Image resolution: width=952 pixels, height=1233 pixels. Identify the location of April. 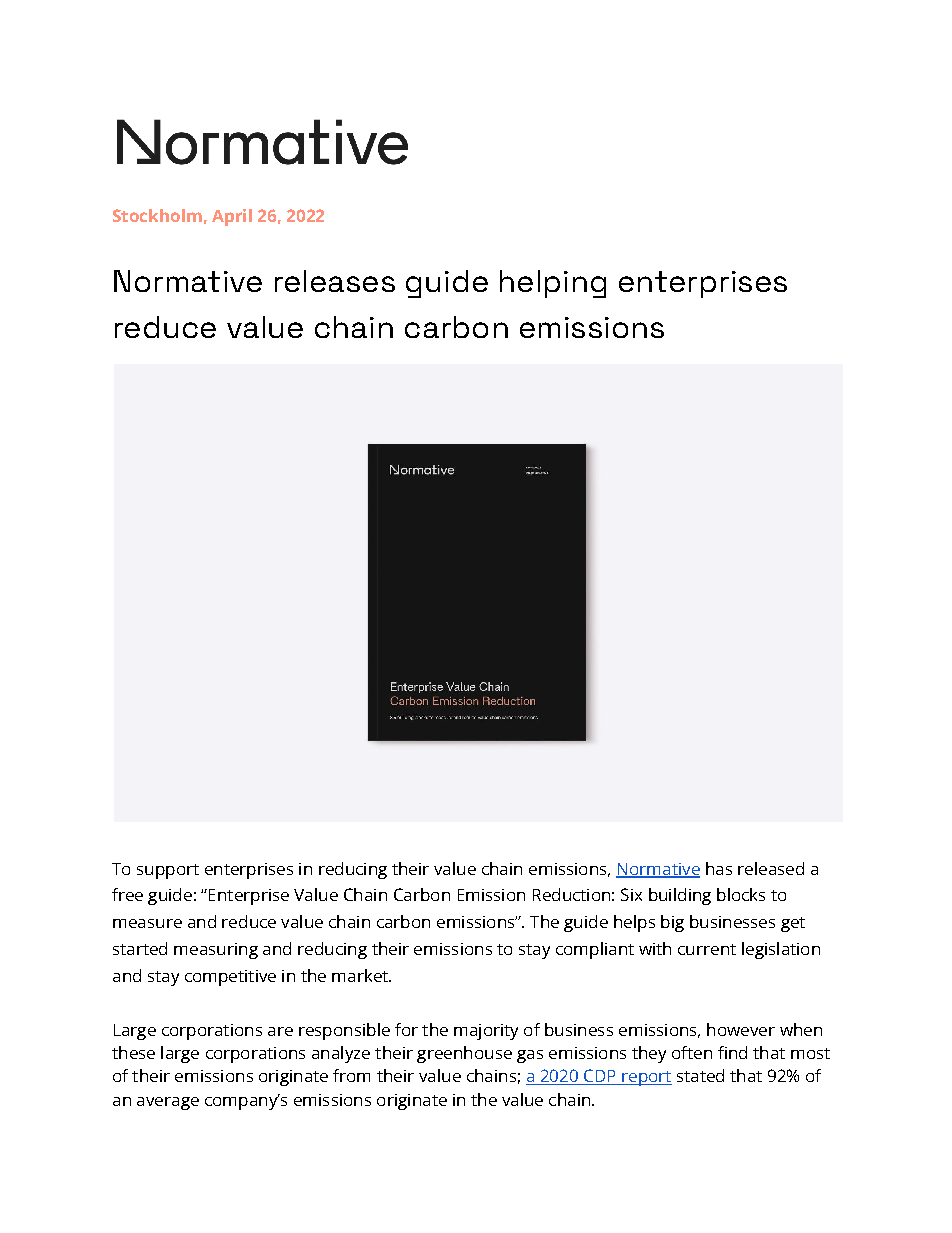
(232, 217).
